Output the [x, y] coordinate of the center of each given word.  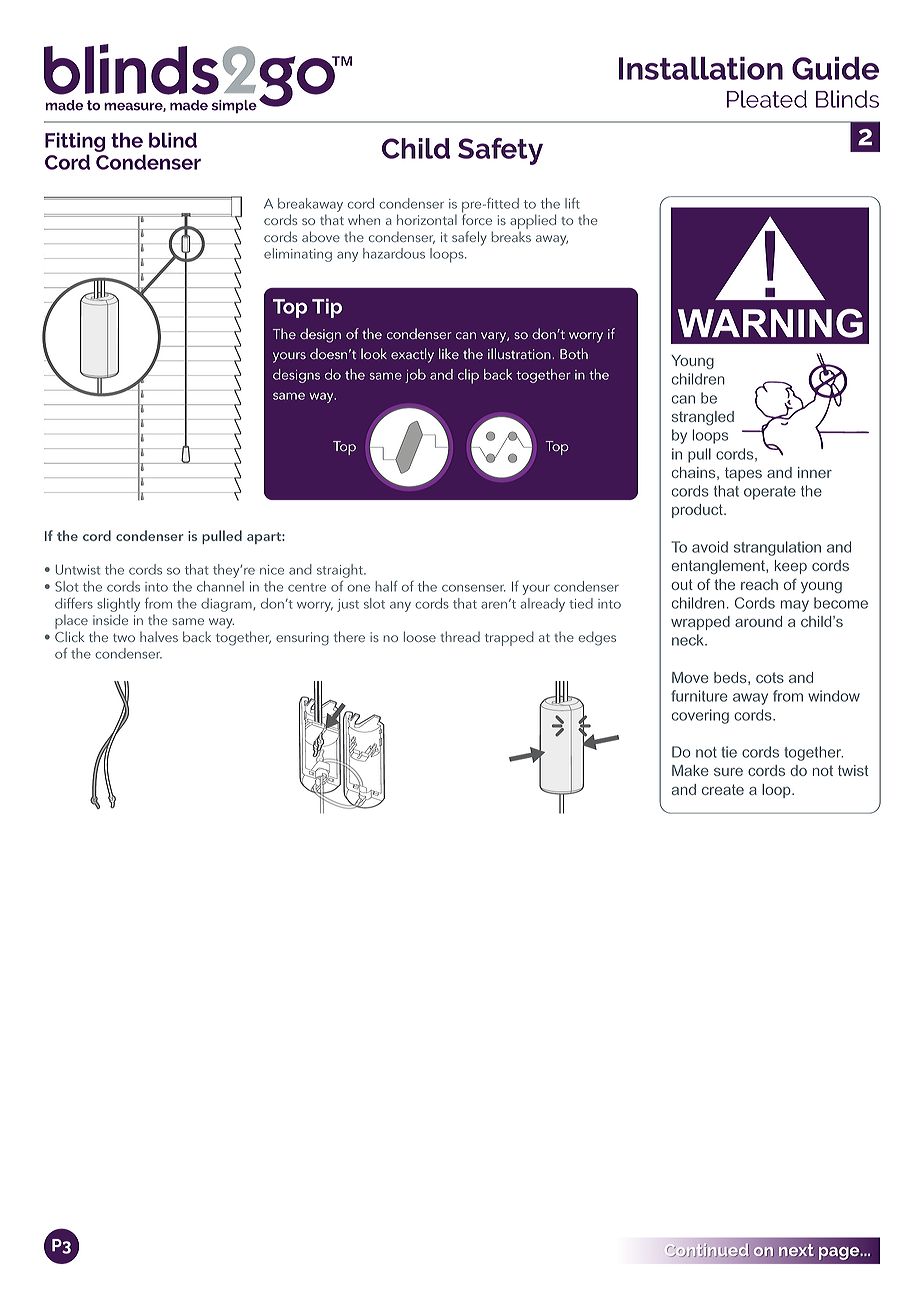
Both [574, 353]
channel [220, 586]
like [449, 354]
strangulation [777, 548]
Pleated [767, 99]
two [124, 638]
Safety [500, 151]
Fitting [75, 143]
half [386, 586]
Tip [327, 308]
